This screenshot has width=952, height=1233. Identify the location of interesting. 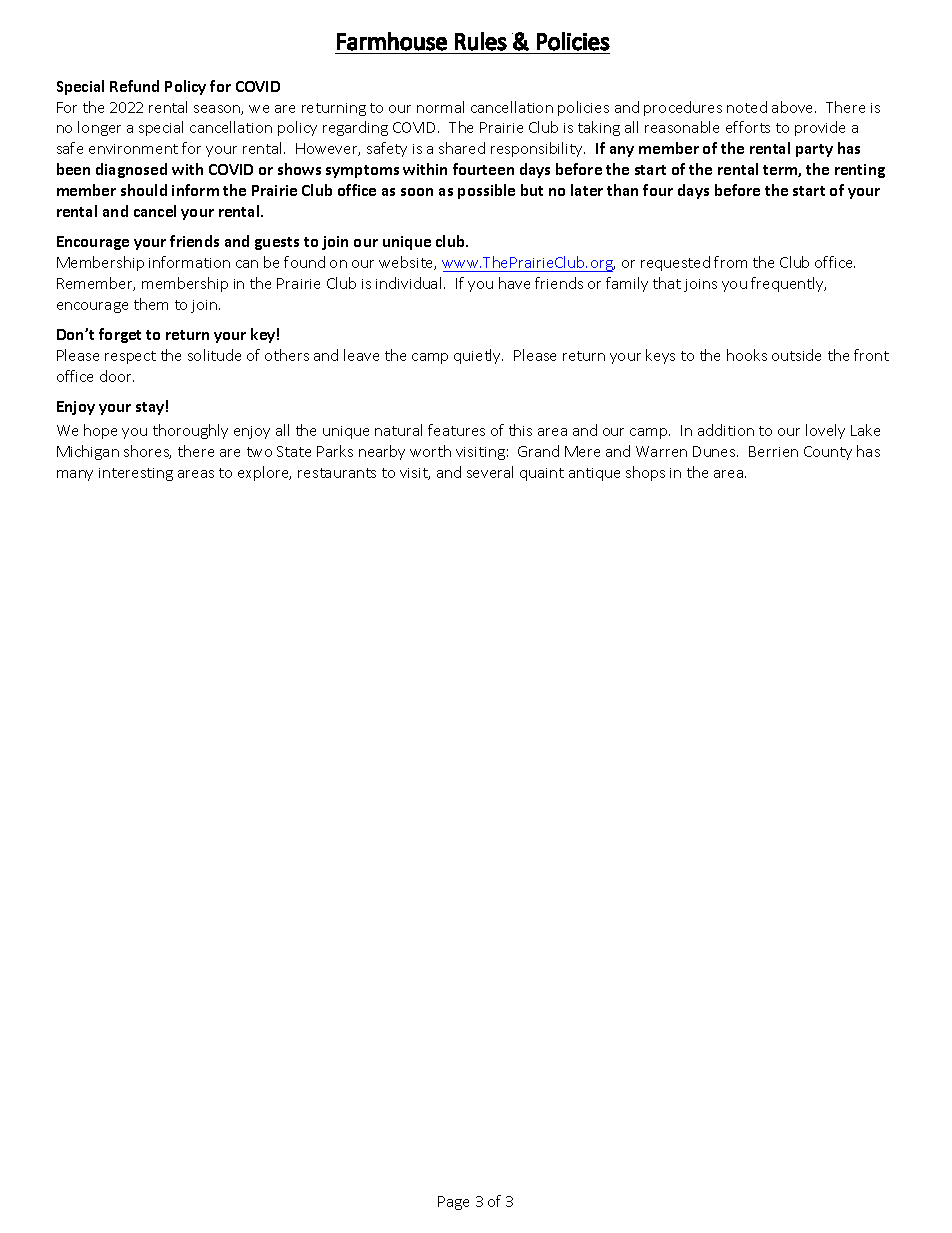
(136, 474).
